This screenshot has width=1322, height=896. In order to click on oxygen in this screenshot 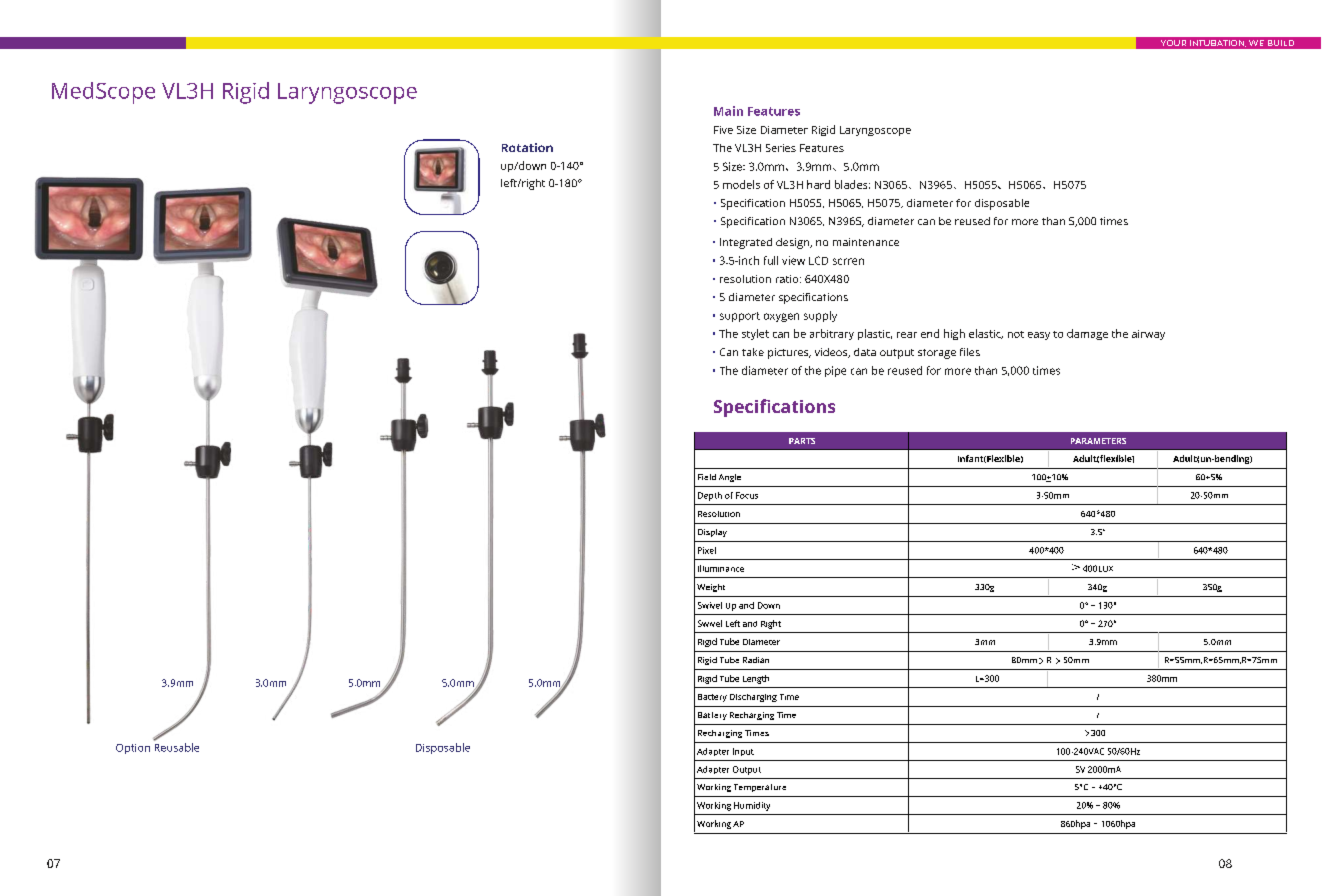, I will do `click(781, 317)`.
